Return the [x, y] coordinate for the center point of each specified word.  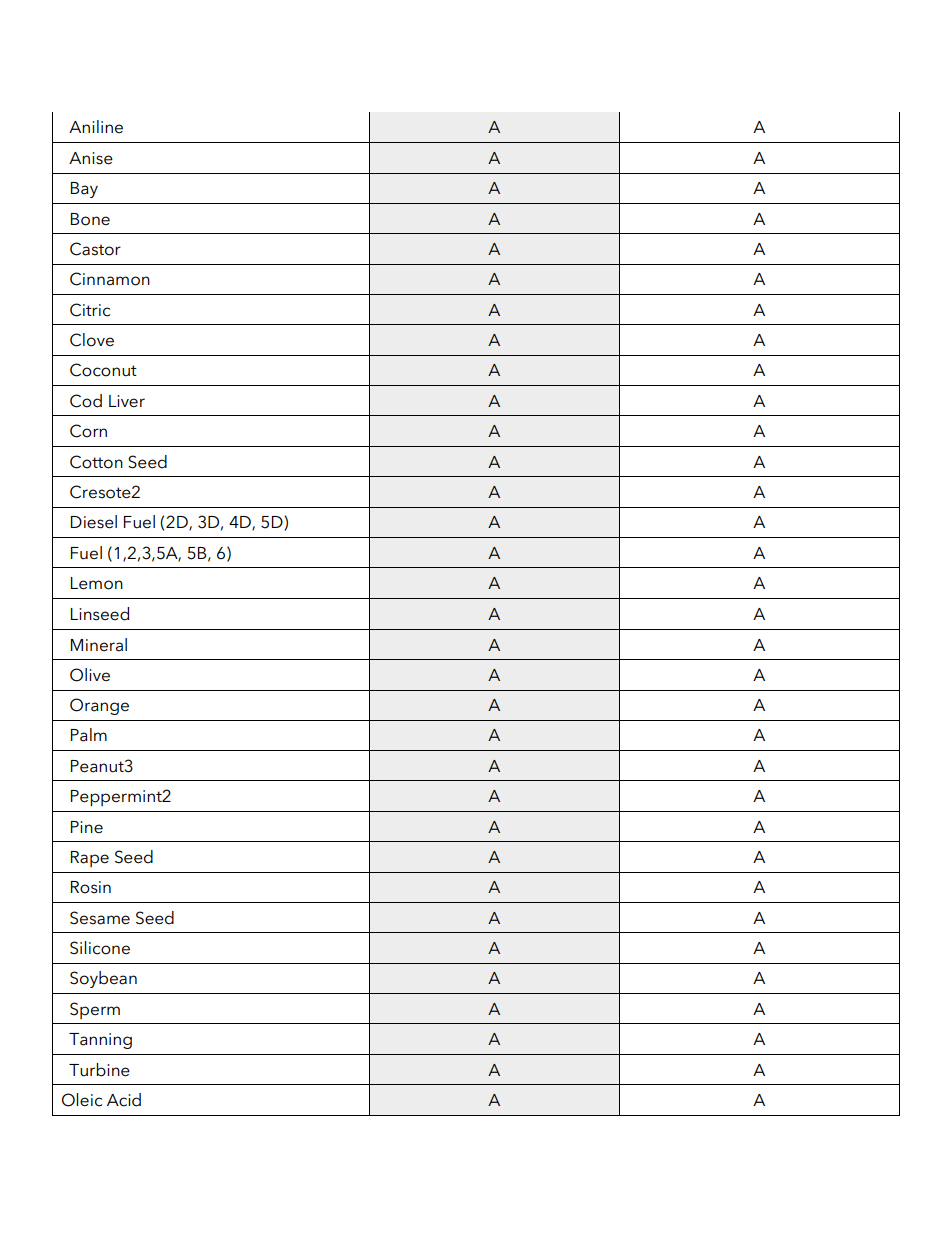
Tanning [100, 1041]
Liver [127, 401]
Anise [91, 158]
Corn [88, 431]
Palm [89, 735]
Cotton [96, 462]
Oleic [82, 1100]
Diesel [94, 522]
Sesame [100, 918]
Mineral [99, 645]
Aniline [96, 127]
